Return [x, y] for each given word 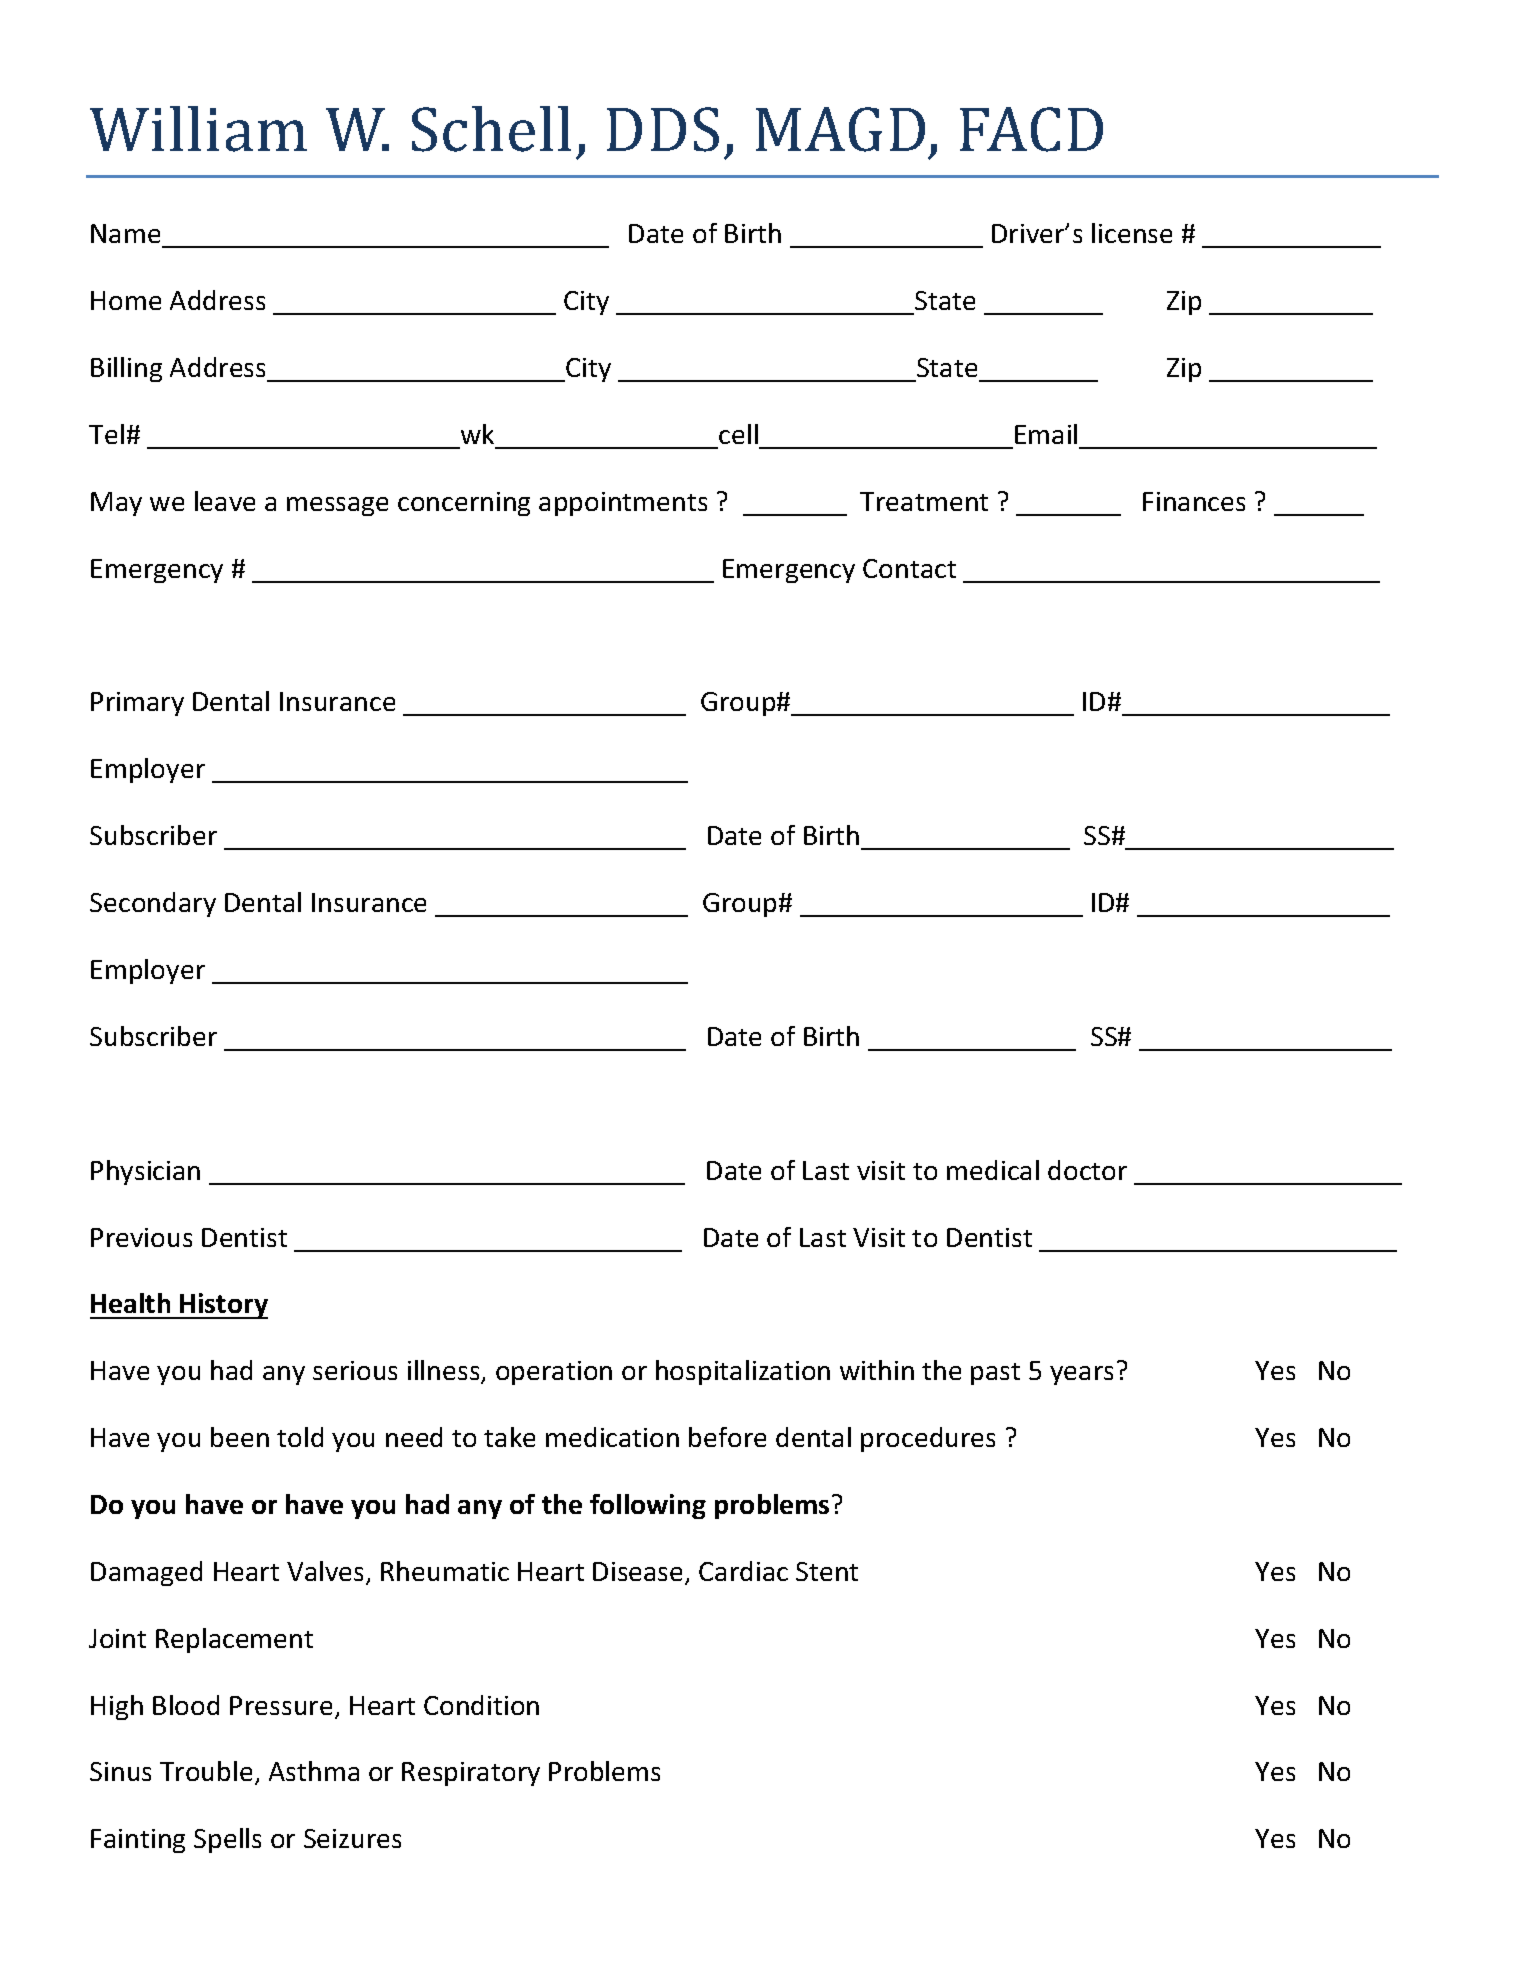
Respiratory [471, 1774]
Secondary [153, 904]
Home [126, 300]
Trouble [206, 1771]
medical [993, 1170]
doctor [1087, 1170]
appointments [623, 504]
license [1132, 233]
